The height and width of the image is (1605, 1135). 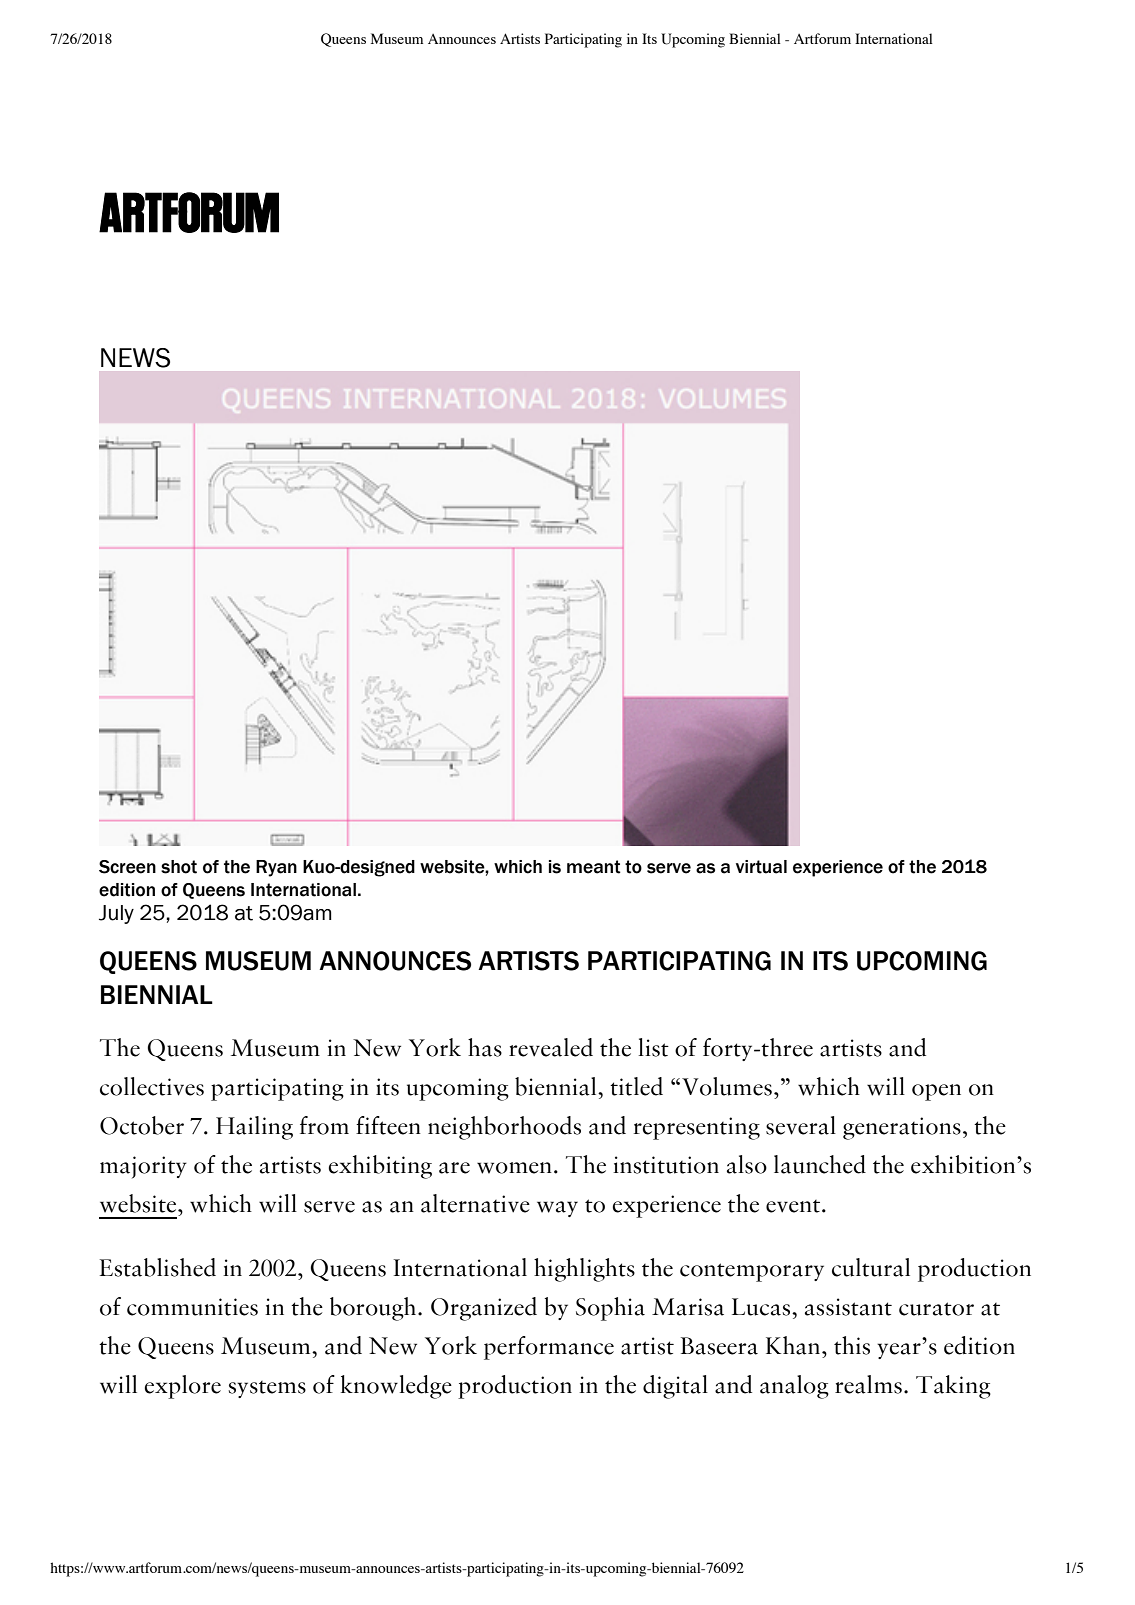 I want to click on list, so click(x=654, y=1047).
